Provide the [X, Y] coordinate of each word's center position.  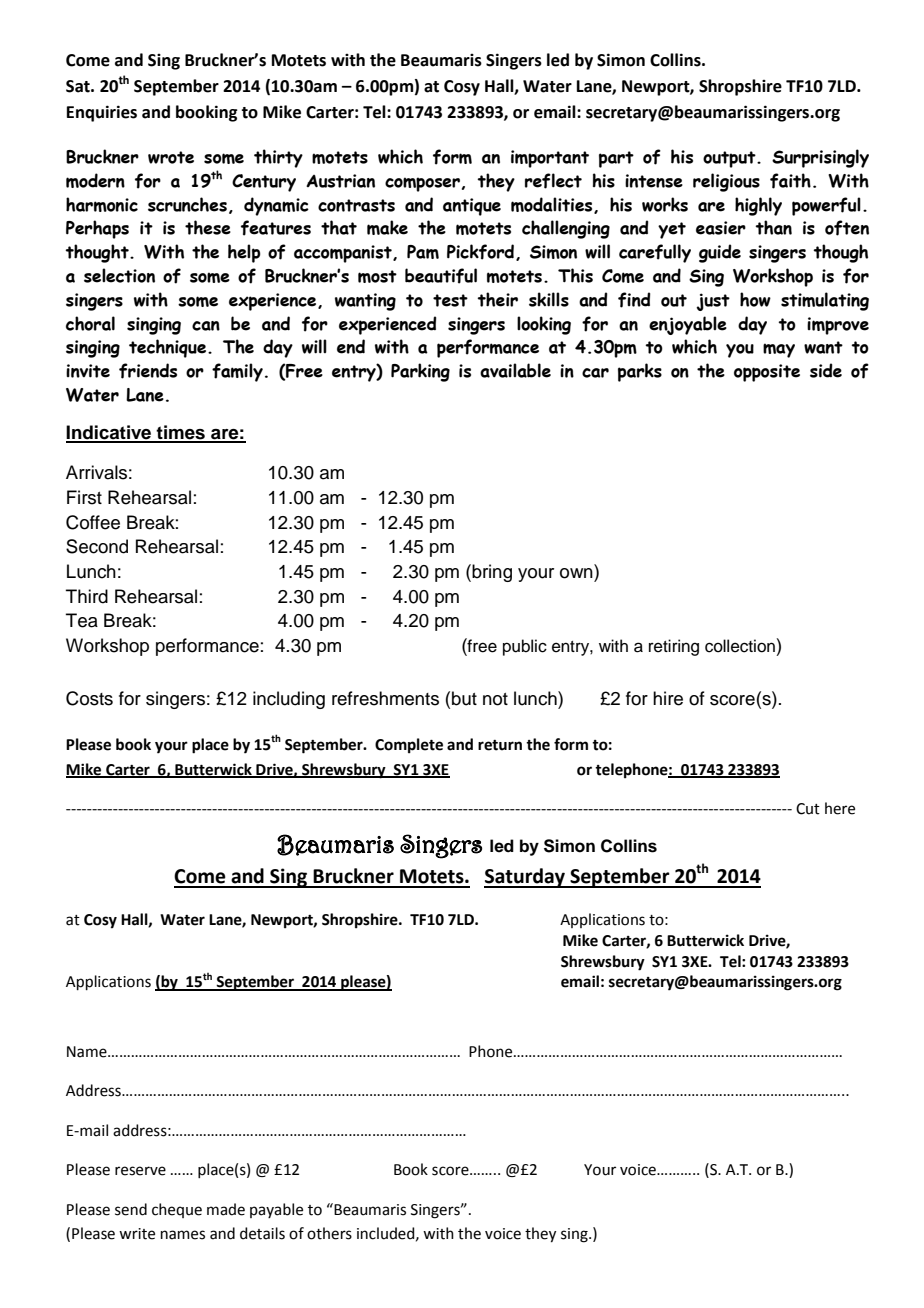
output [730, 159]
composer [422, 184]
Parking [420, 372]
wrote [171, 157]
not [495, 699]
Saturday [525, 878]
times [181, 433]
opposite [767, 373]
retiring [674, 647]
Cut [808, 809]
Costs [89, 698]
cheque [177, 1210]
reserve [140, 1171]
